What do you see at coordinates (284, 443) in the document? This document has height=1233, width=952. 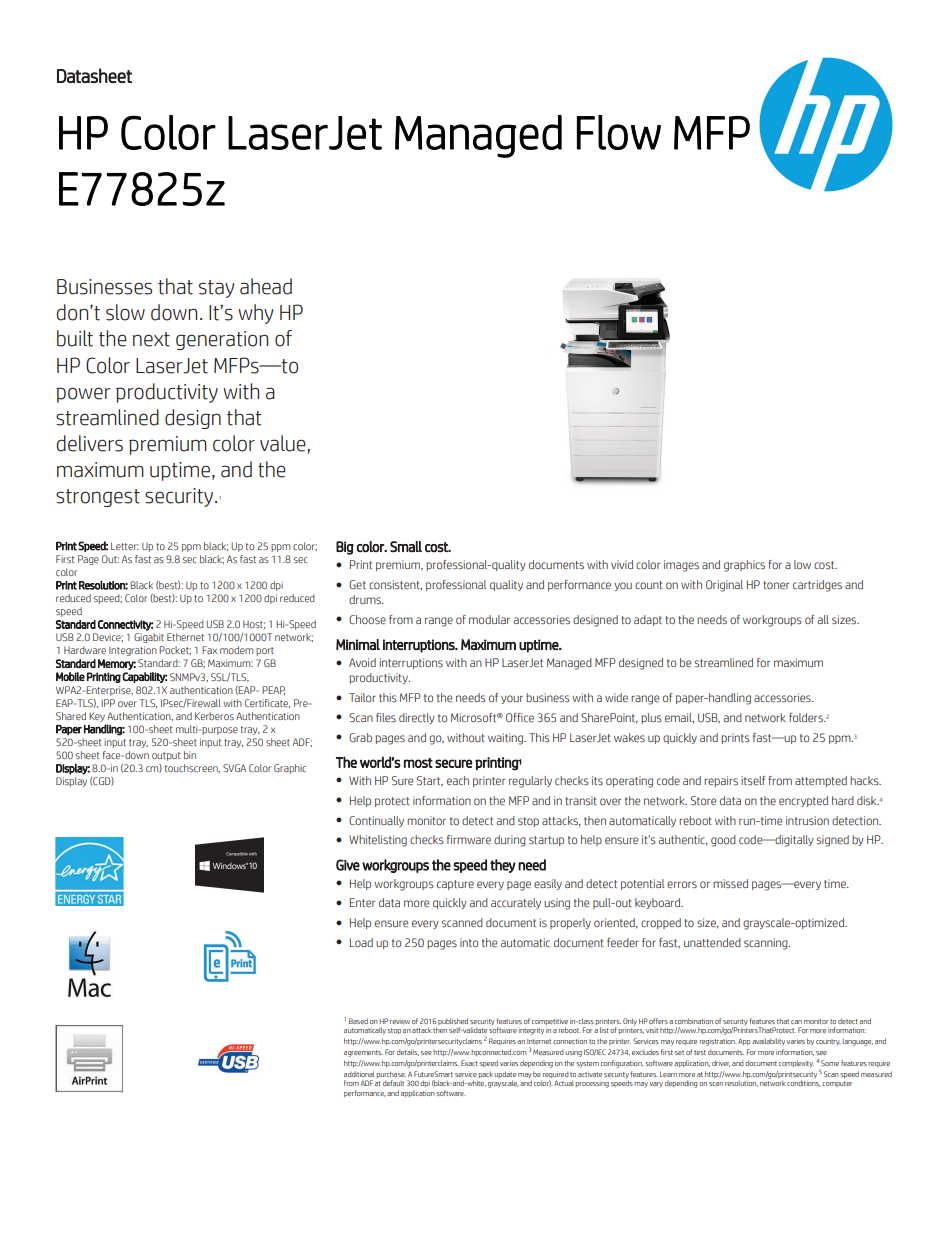 I see `value` at bounding box center [284, 443].
